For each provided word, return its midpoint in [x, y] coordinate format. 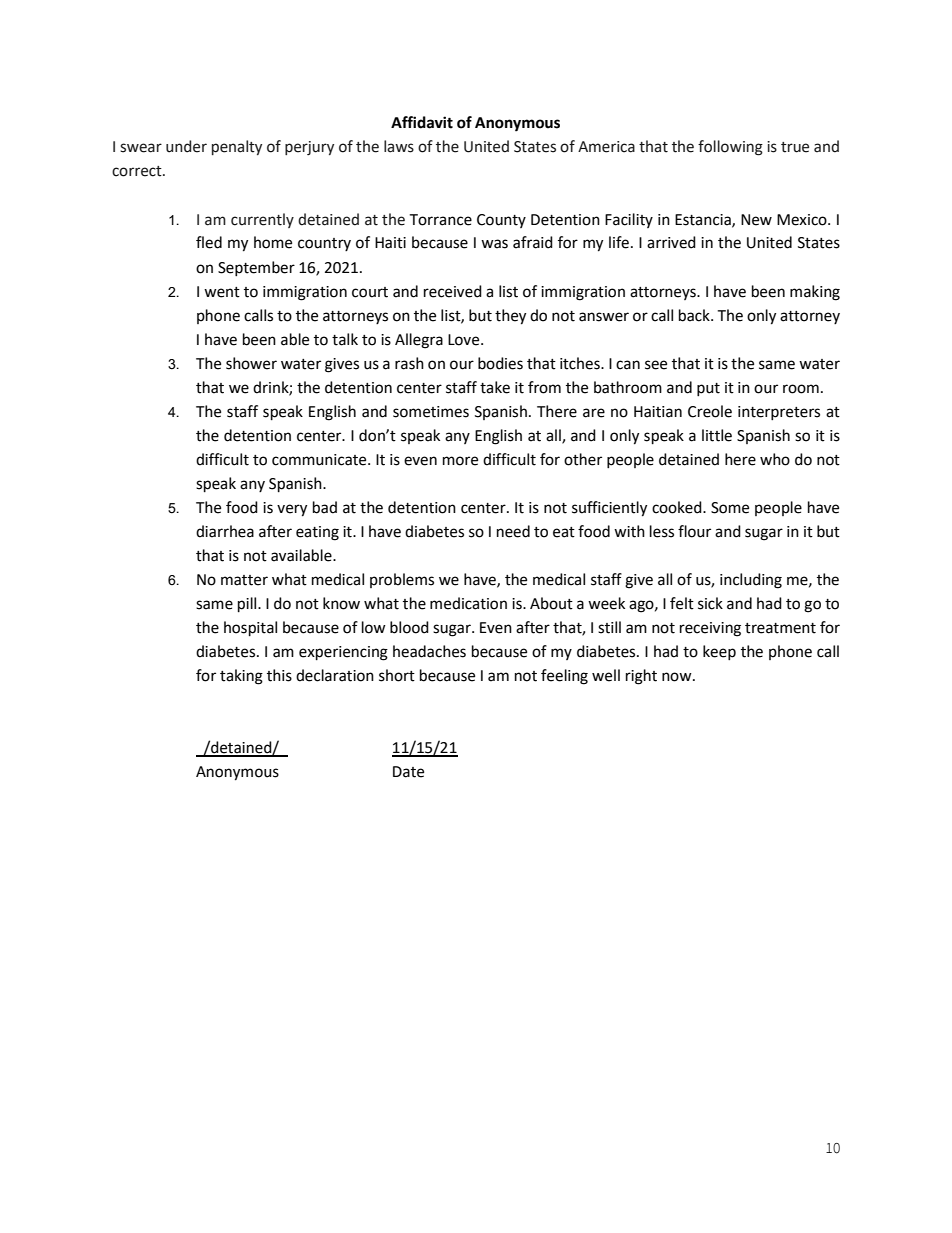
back [695, 315]
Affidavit [422, 122]
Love [465, 340]
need [513, 531]
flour [694, 531]
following [730, 148]
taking [241, 677]
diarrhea [225, 531]
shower [251, 363]
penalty [237, 147]
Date [408, 772]
